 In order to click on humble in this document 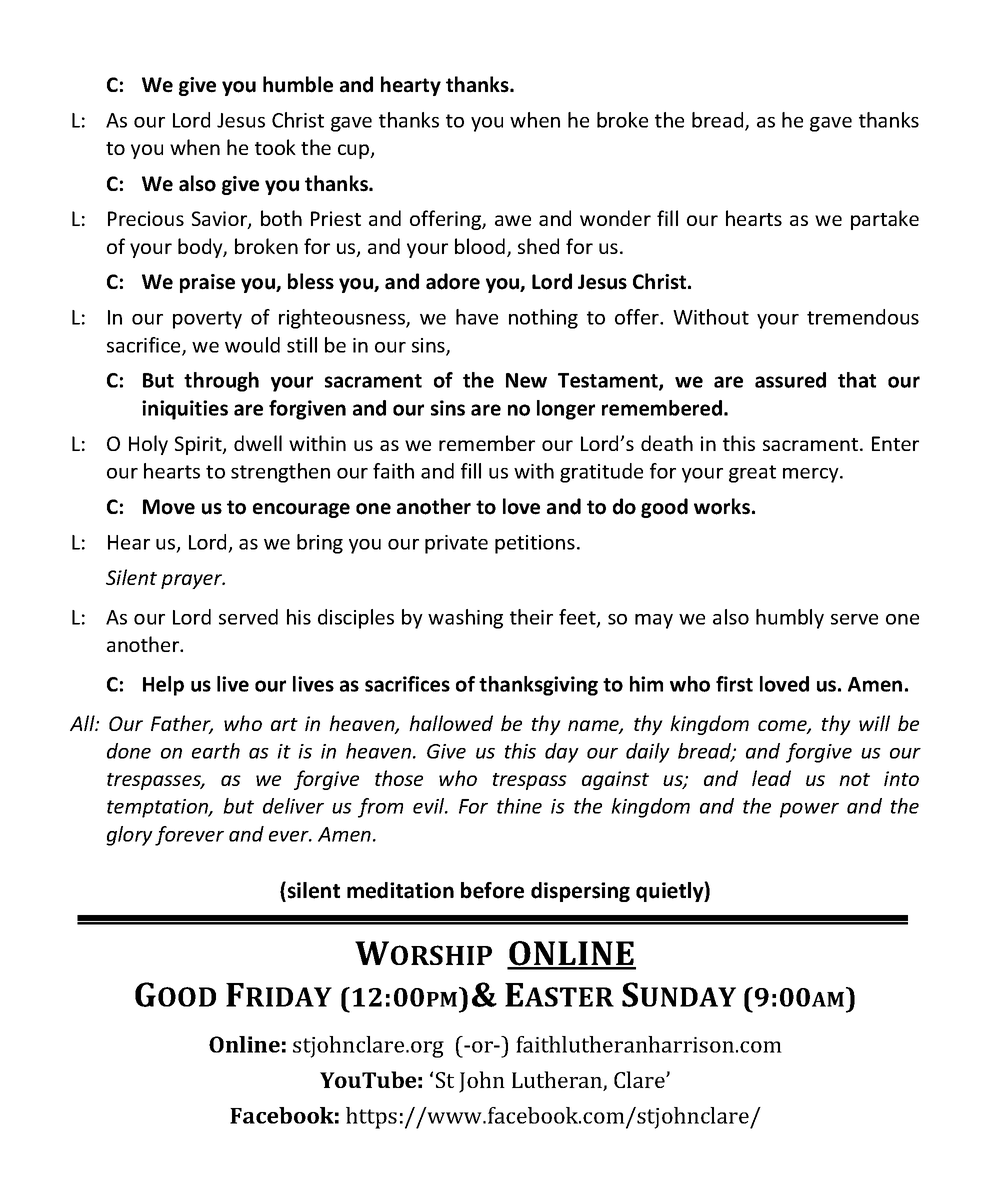, I will do `click(298, 84)`.
